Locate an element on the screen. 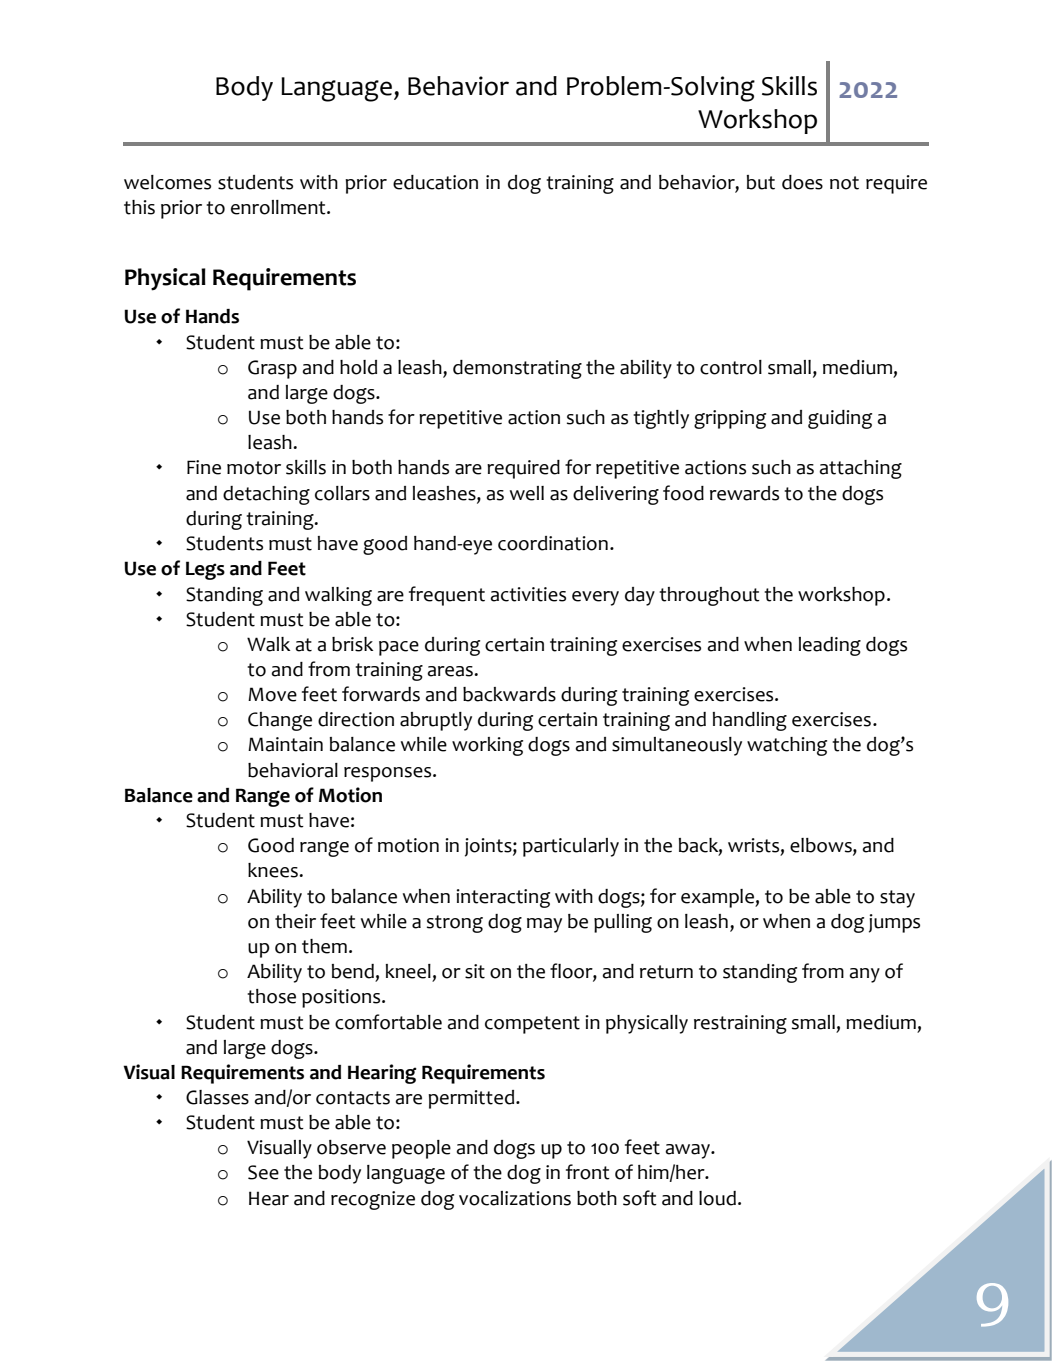 The image size is (1052, 1361). leading is located at coordinates (830, 646).
